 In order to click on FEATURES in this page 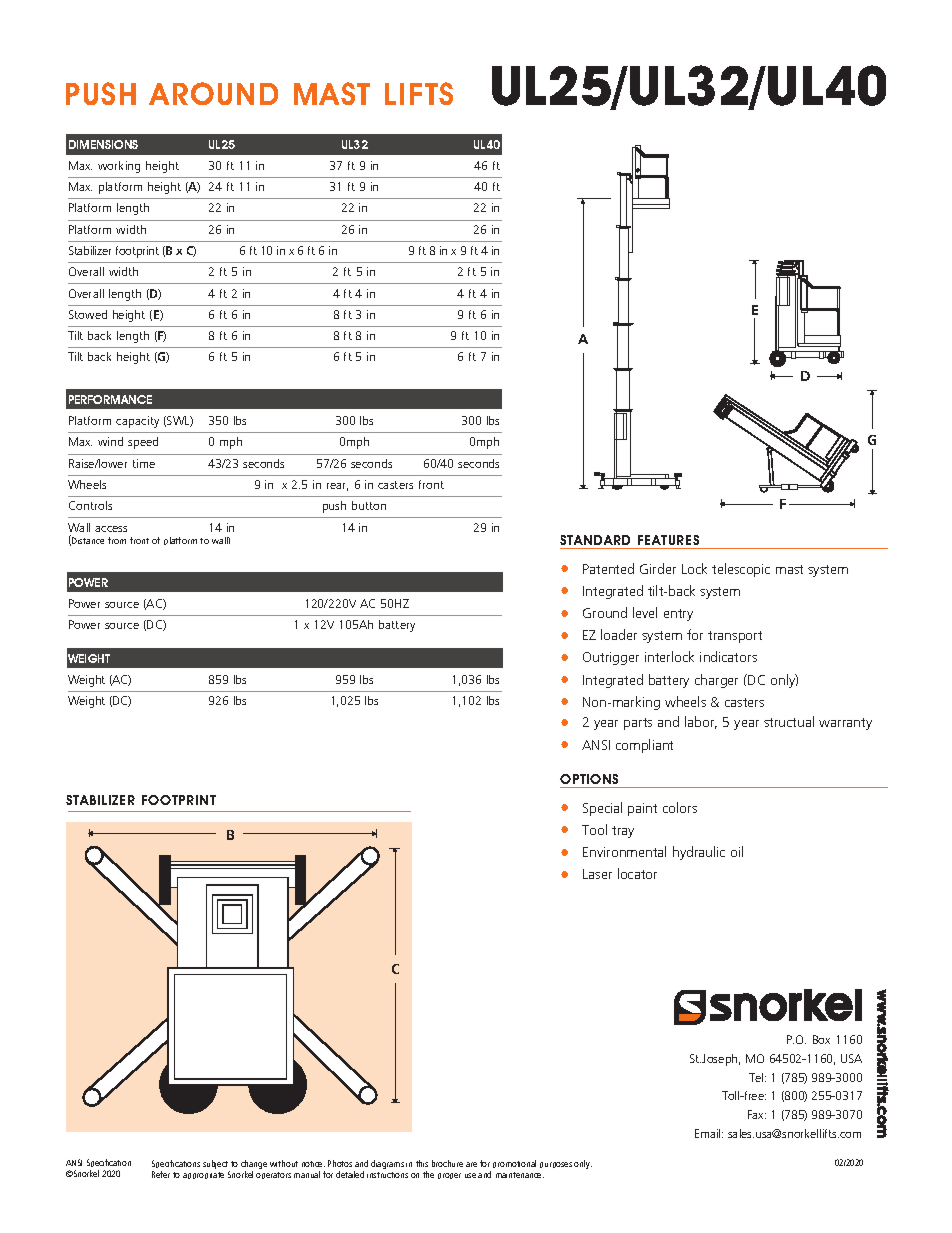, I will do `click(668, 540)`.
